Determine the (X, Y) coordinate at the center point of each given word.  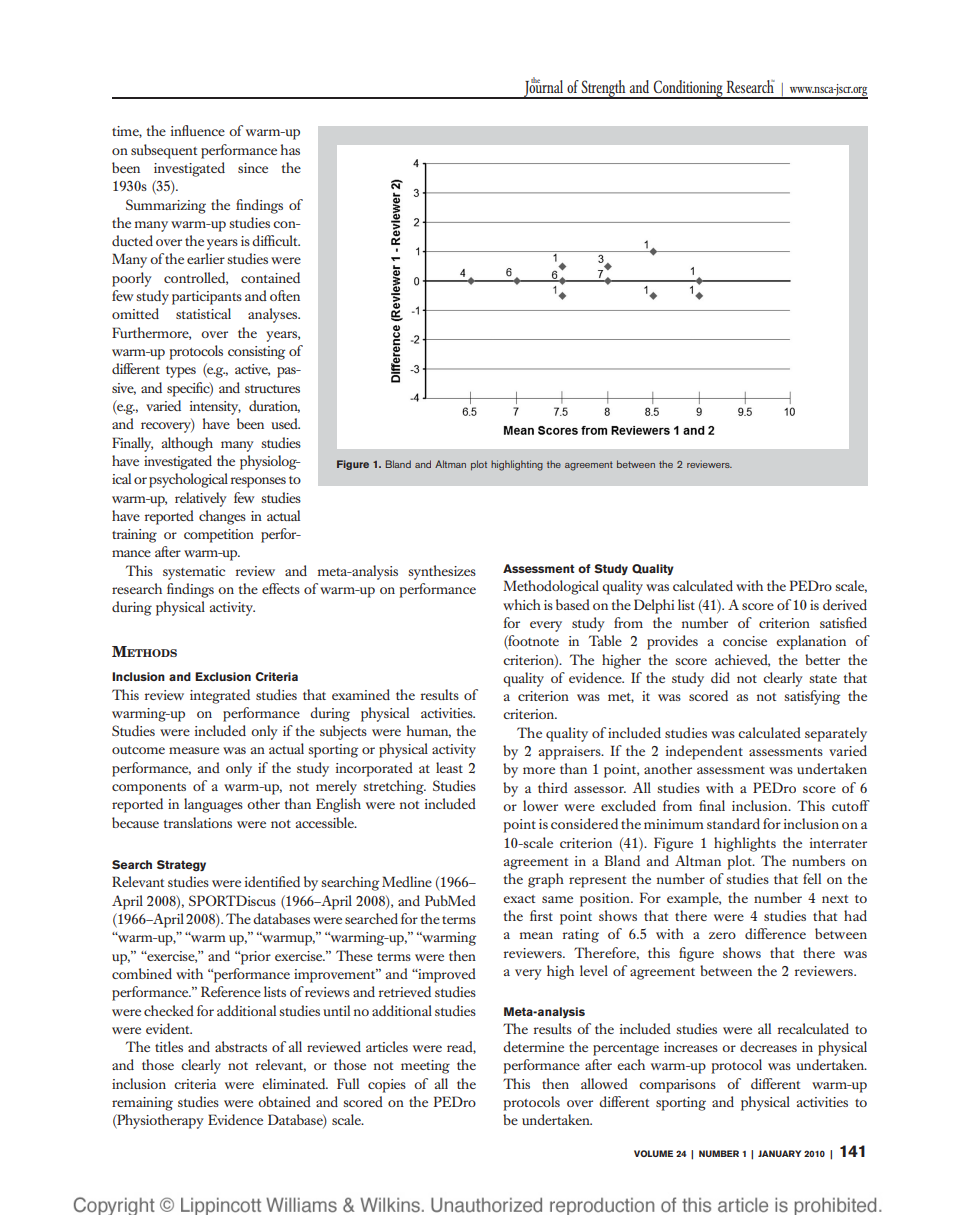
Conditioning (688, 89)
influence (198, 130)
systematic (194, 573)
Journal (544, 88)
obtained (284, 1101)
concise (745, 641)
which (522, 604)
